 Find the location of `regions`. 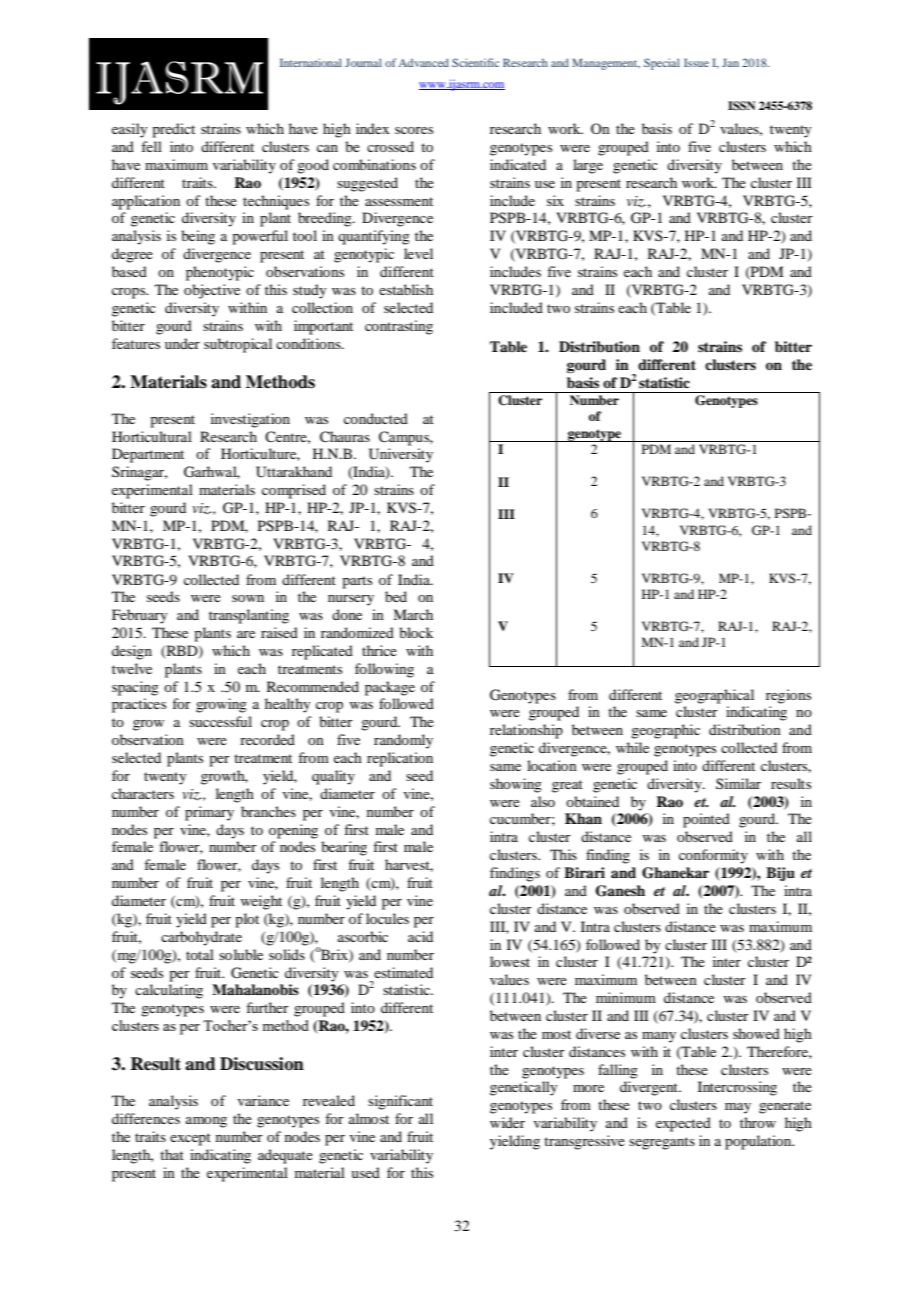

regions is located at coordinates (788, 696).
